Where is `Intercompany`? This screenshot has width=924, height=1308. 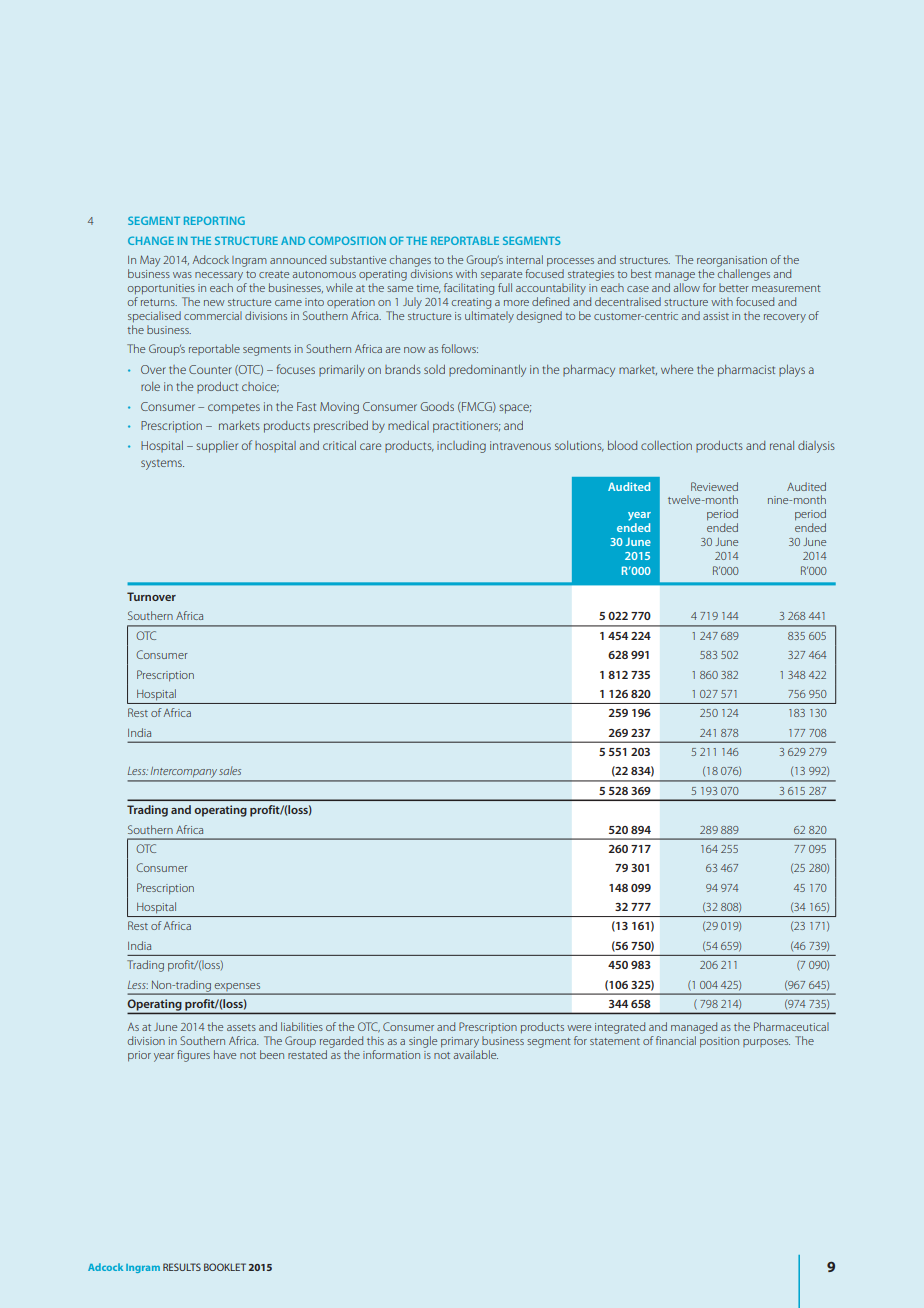 Intercompany is located at coordinates (184, 774).
